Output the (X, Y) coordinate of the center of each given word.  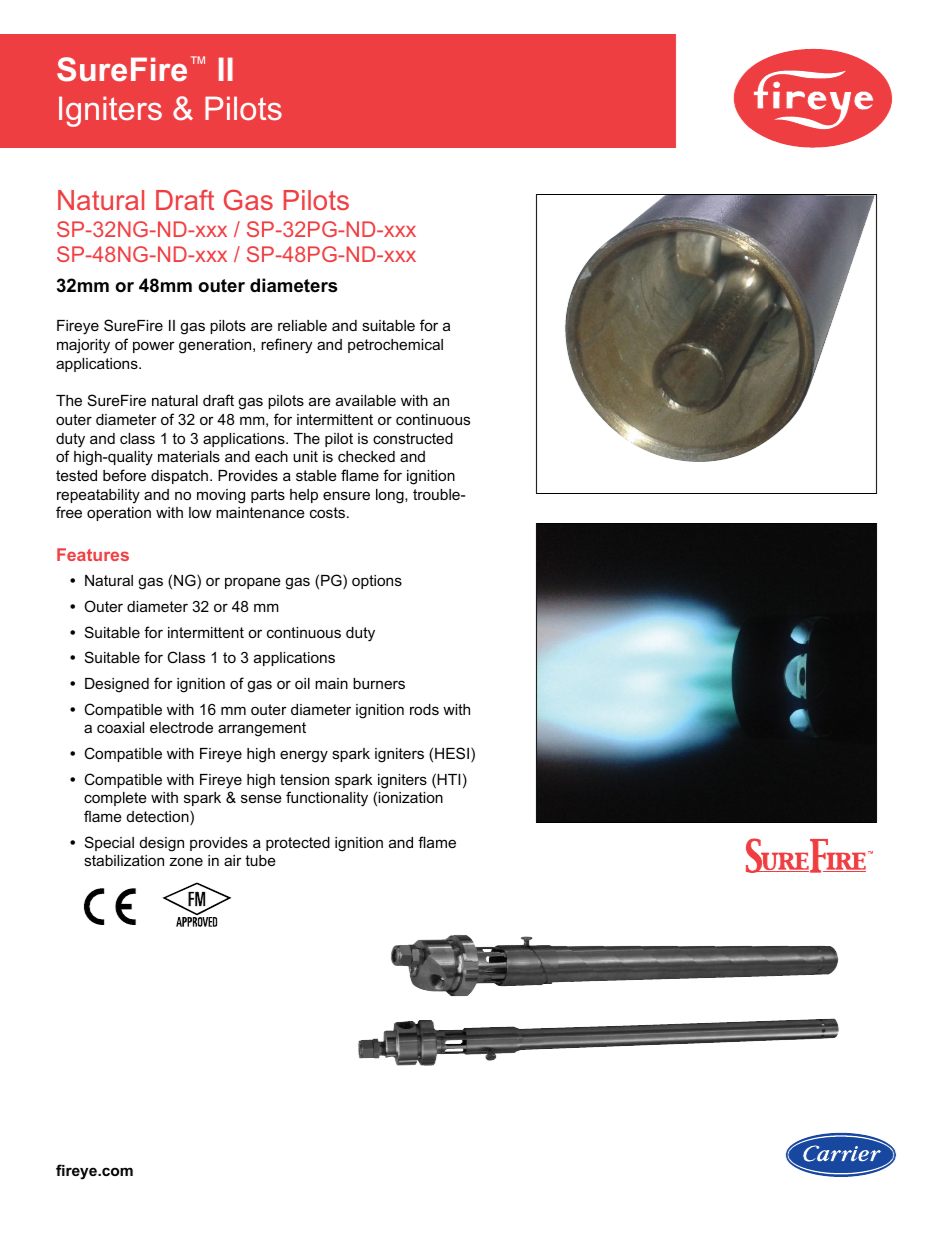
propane (253, 583)
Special (109, 843)
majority (83, 346)
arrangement (262, 729)
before (124, 475)
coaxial (120, 727)
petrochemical (395, 346)
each (271, 456)
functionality (327, 799)
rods (424, 709)
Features (93, 554)
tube (260, 860)
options (377, 582)
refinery (286, 346)
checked (366, 456)
